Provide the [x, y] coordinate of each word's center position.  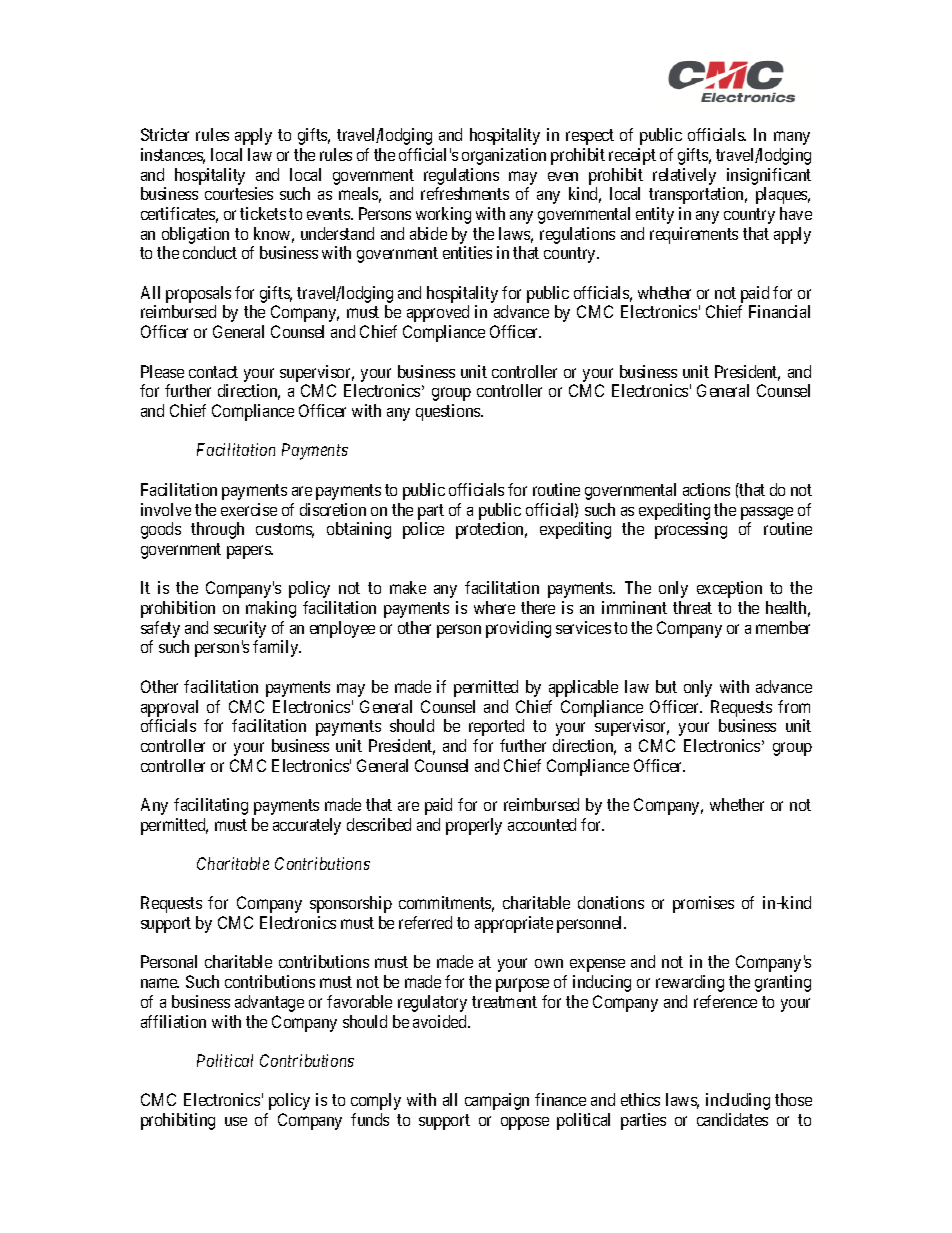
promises [703, 904]
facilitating [211, 806]
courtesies [239, 193]
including [738, 1101]
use [236, 1121]
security [240, 629]
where [494, 607]
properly [474, 826]
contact [213, 372]
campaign [497, 1101]
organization [504, 156]
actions [706, 489]
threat [692, 607]
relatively [684, 176]
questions [449, 412]
